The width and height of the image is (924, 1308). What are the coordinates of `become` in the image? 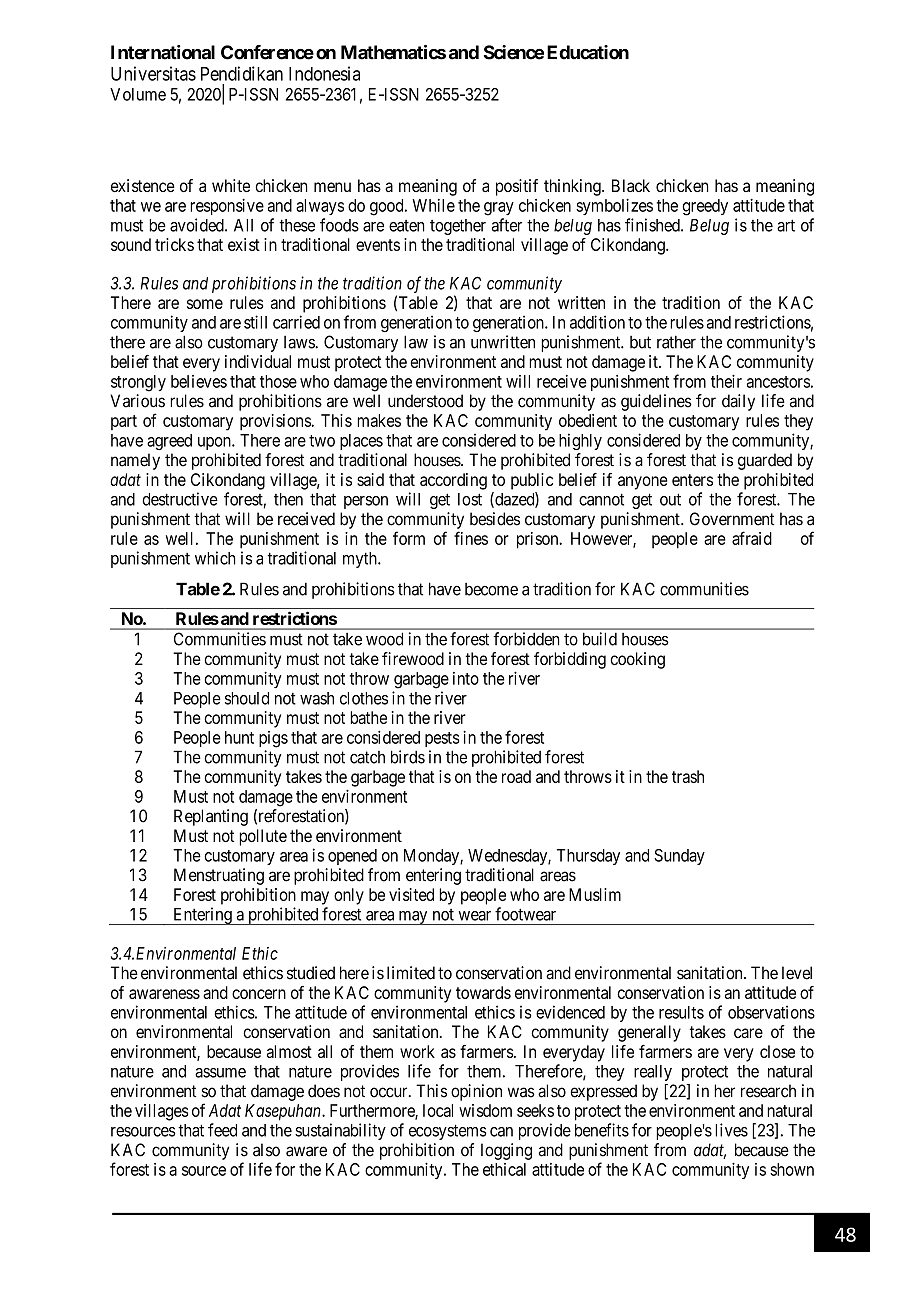 It's located at (491, 589).
